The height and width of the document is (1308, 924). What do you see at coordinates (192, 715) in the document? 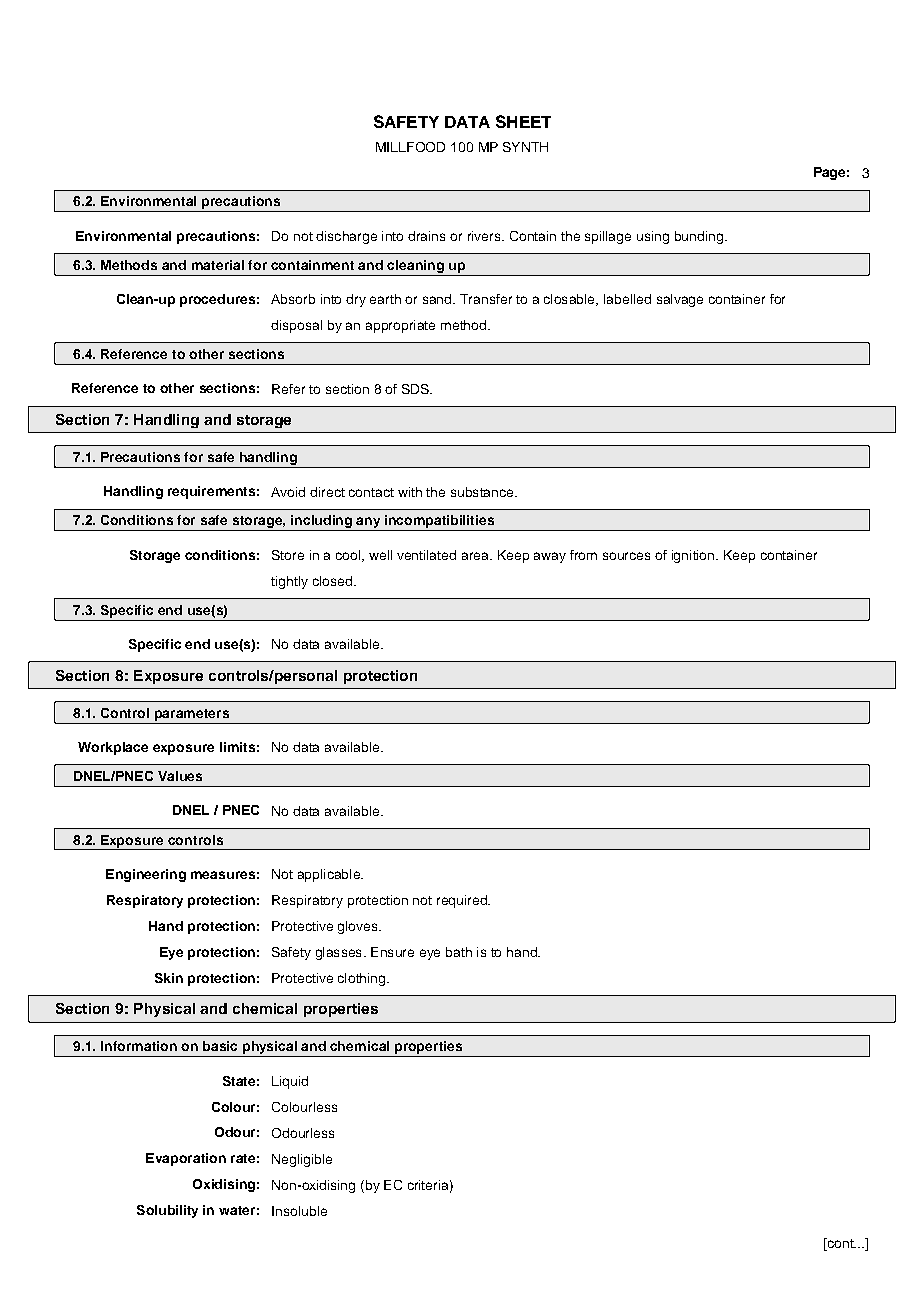
I see `parameters` at bounding box center [192, 715].
